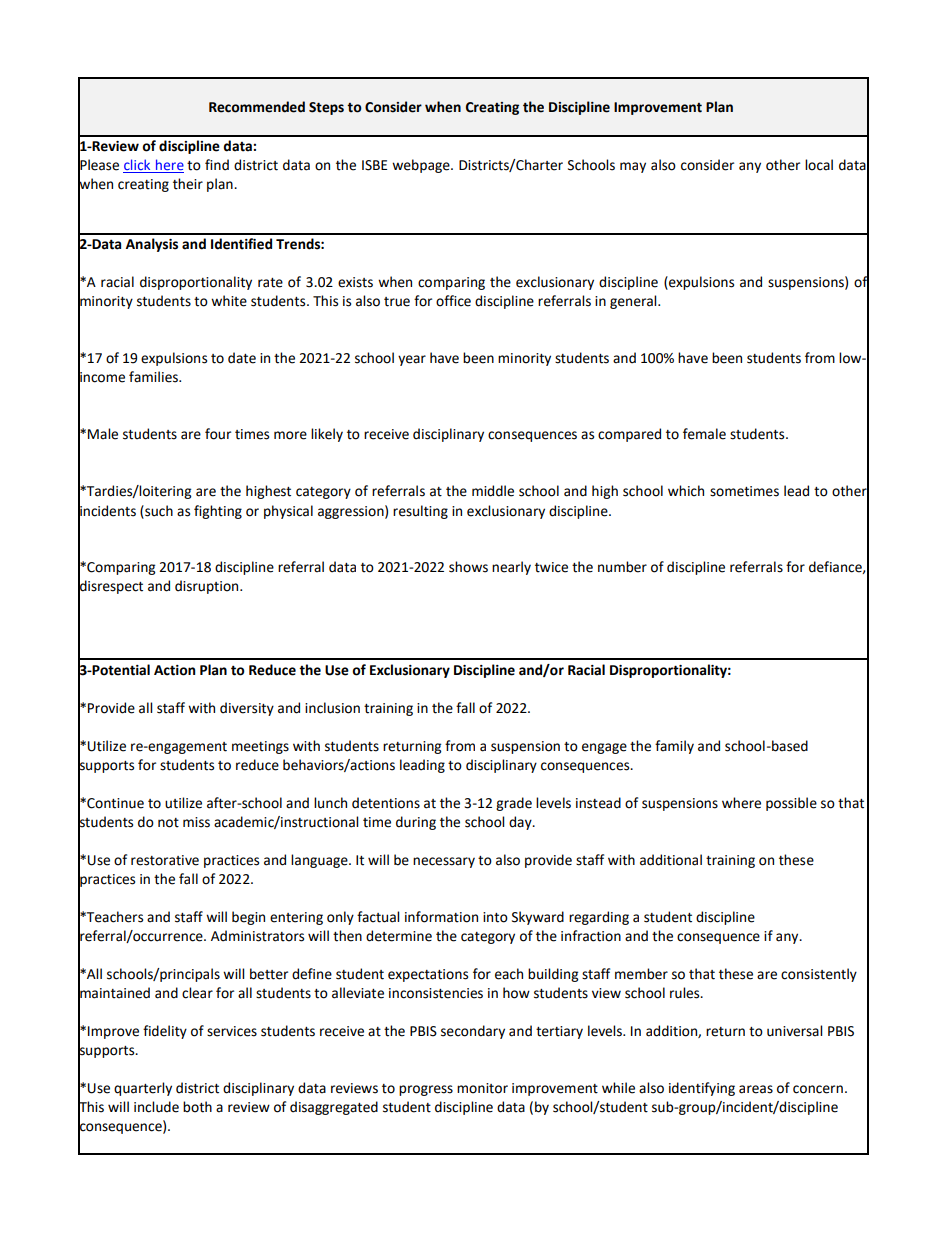 This document has width=952, height=1233. Describe the element at coordinates (493, 491) in the document. I see `middle` at that location.
